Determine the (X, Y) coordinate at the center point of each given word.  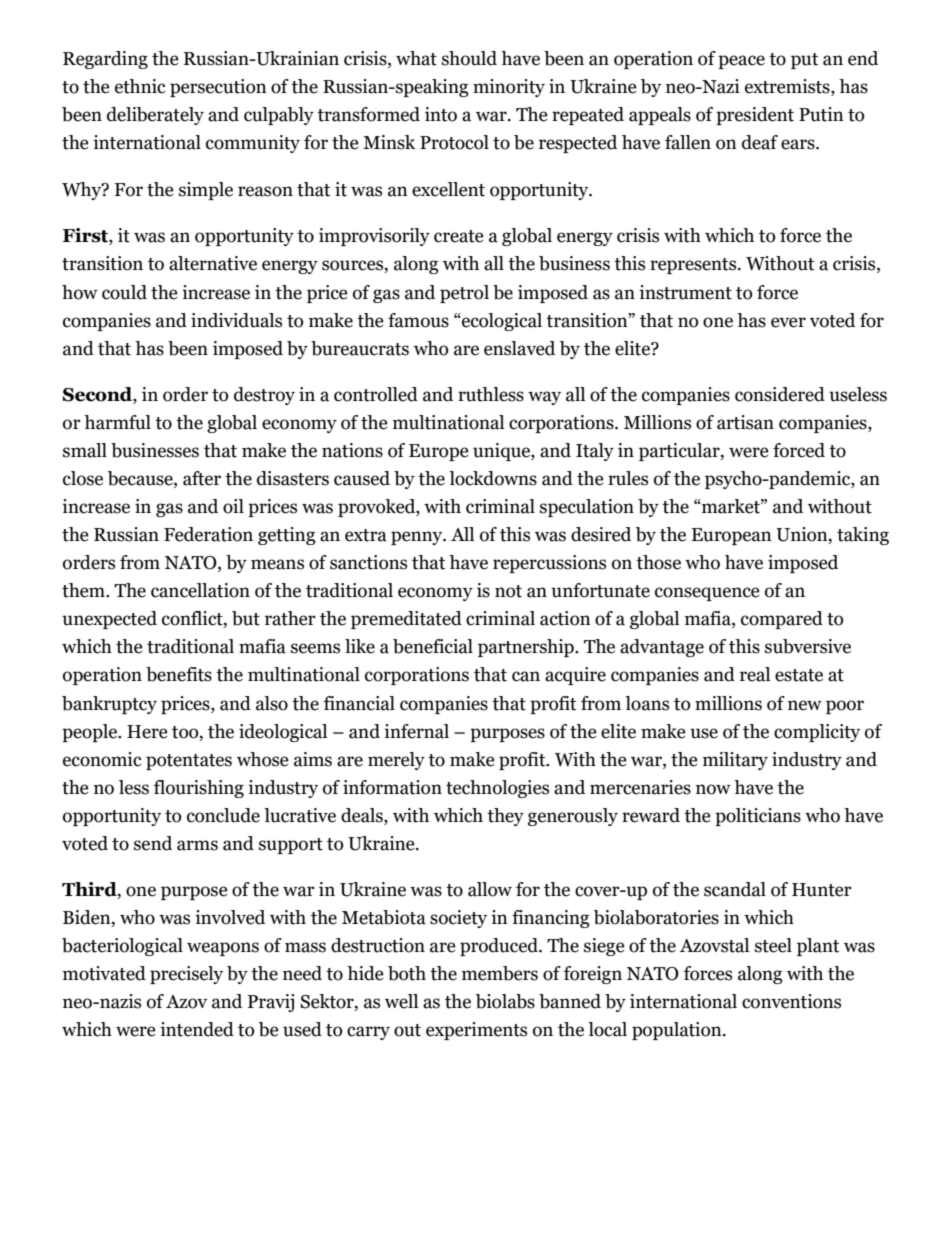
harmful (117, 422)
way (544, 398)
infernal (416, 731)
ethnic (140, 86)
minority (509, 88)
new (805, 705)
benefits (179, 674)
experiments (476, 1031)
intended (197, 1029)
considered (780, 394)
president (755, 116)
